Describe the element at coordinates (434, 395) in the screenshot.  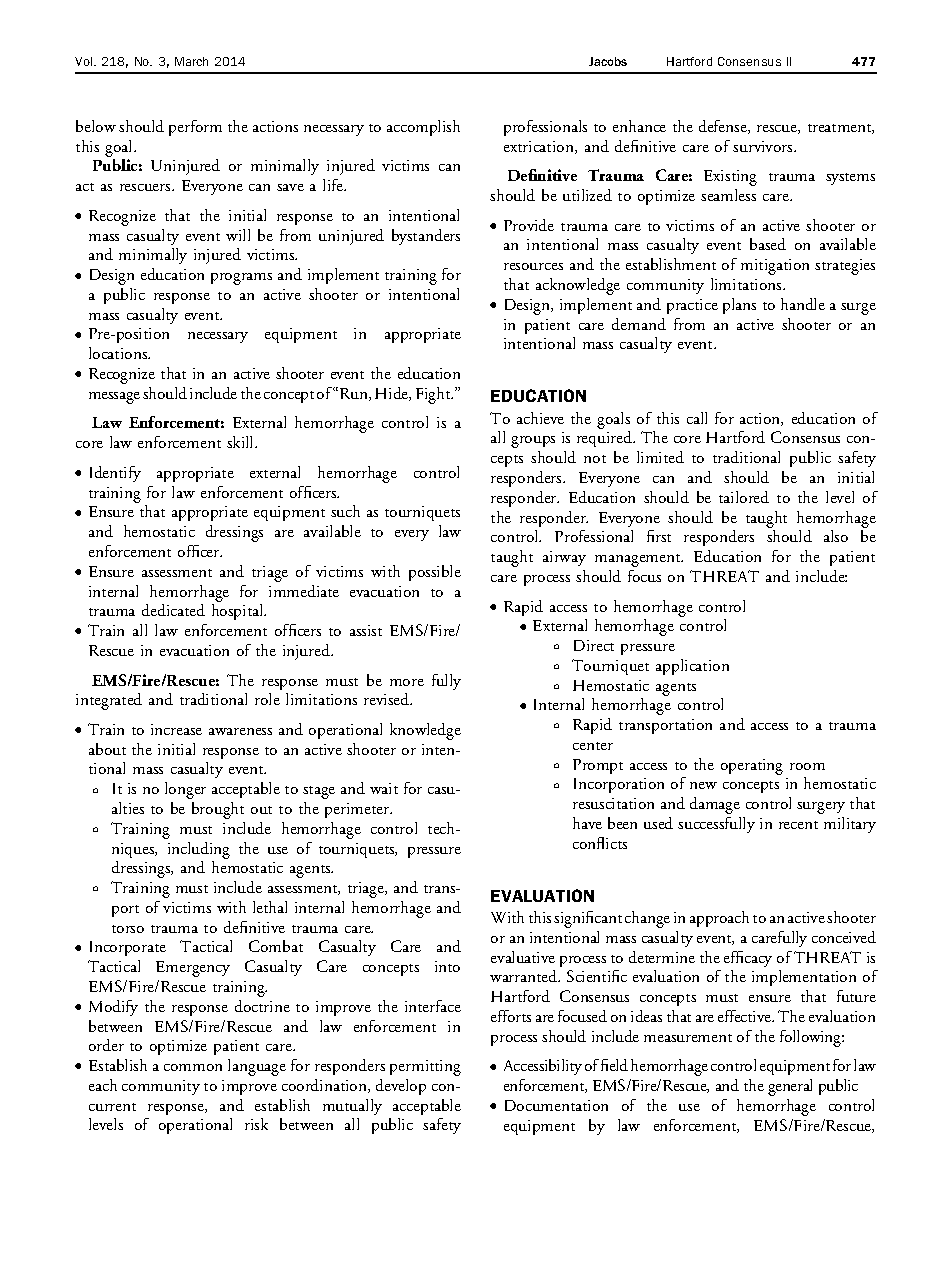
I see `Fight` at that location.
